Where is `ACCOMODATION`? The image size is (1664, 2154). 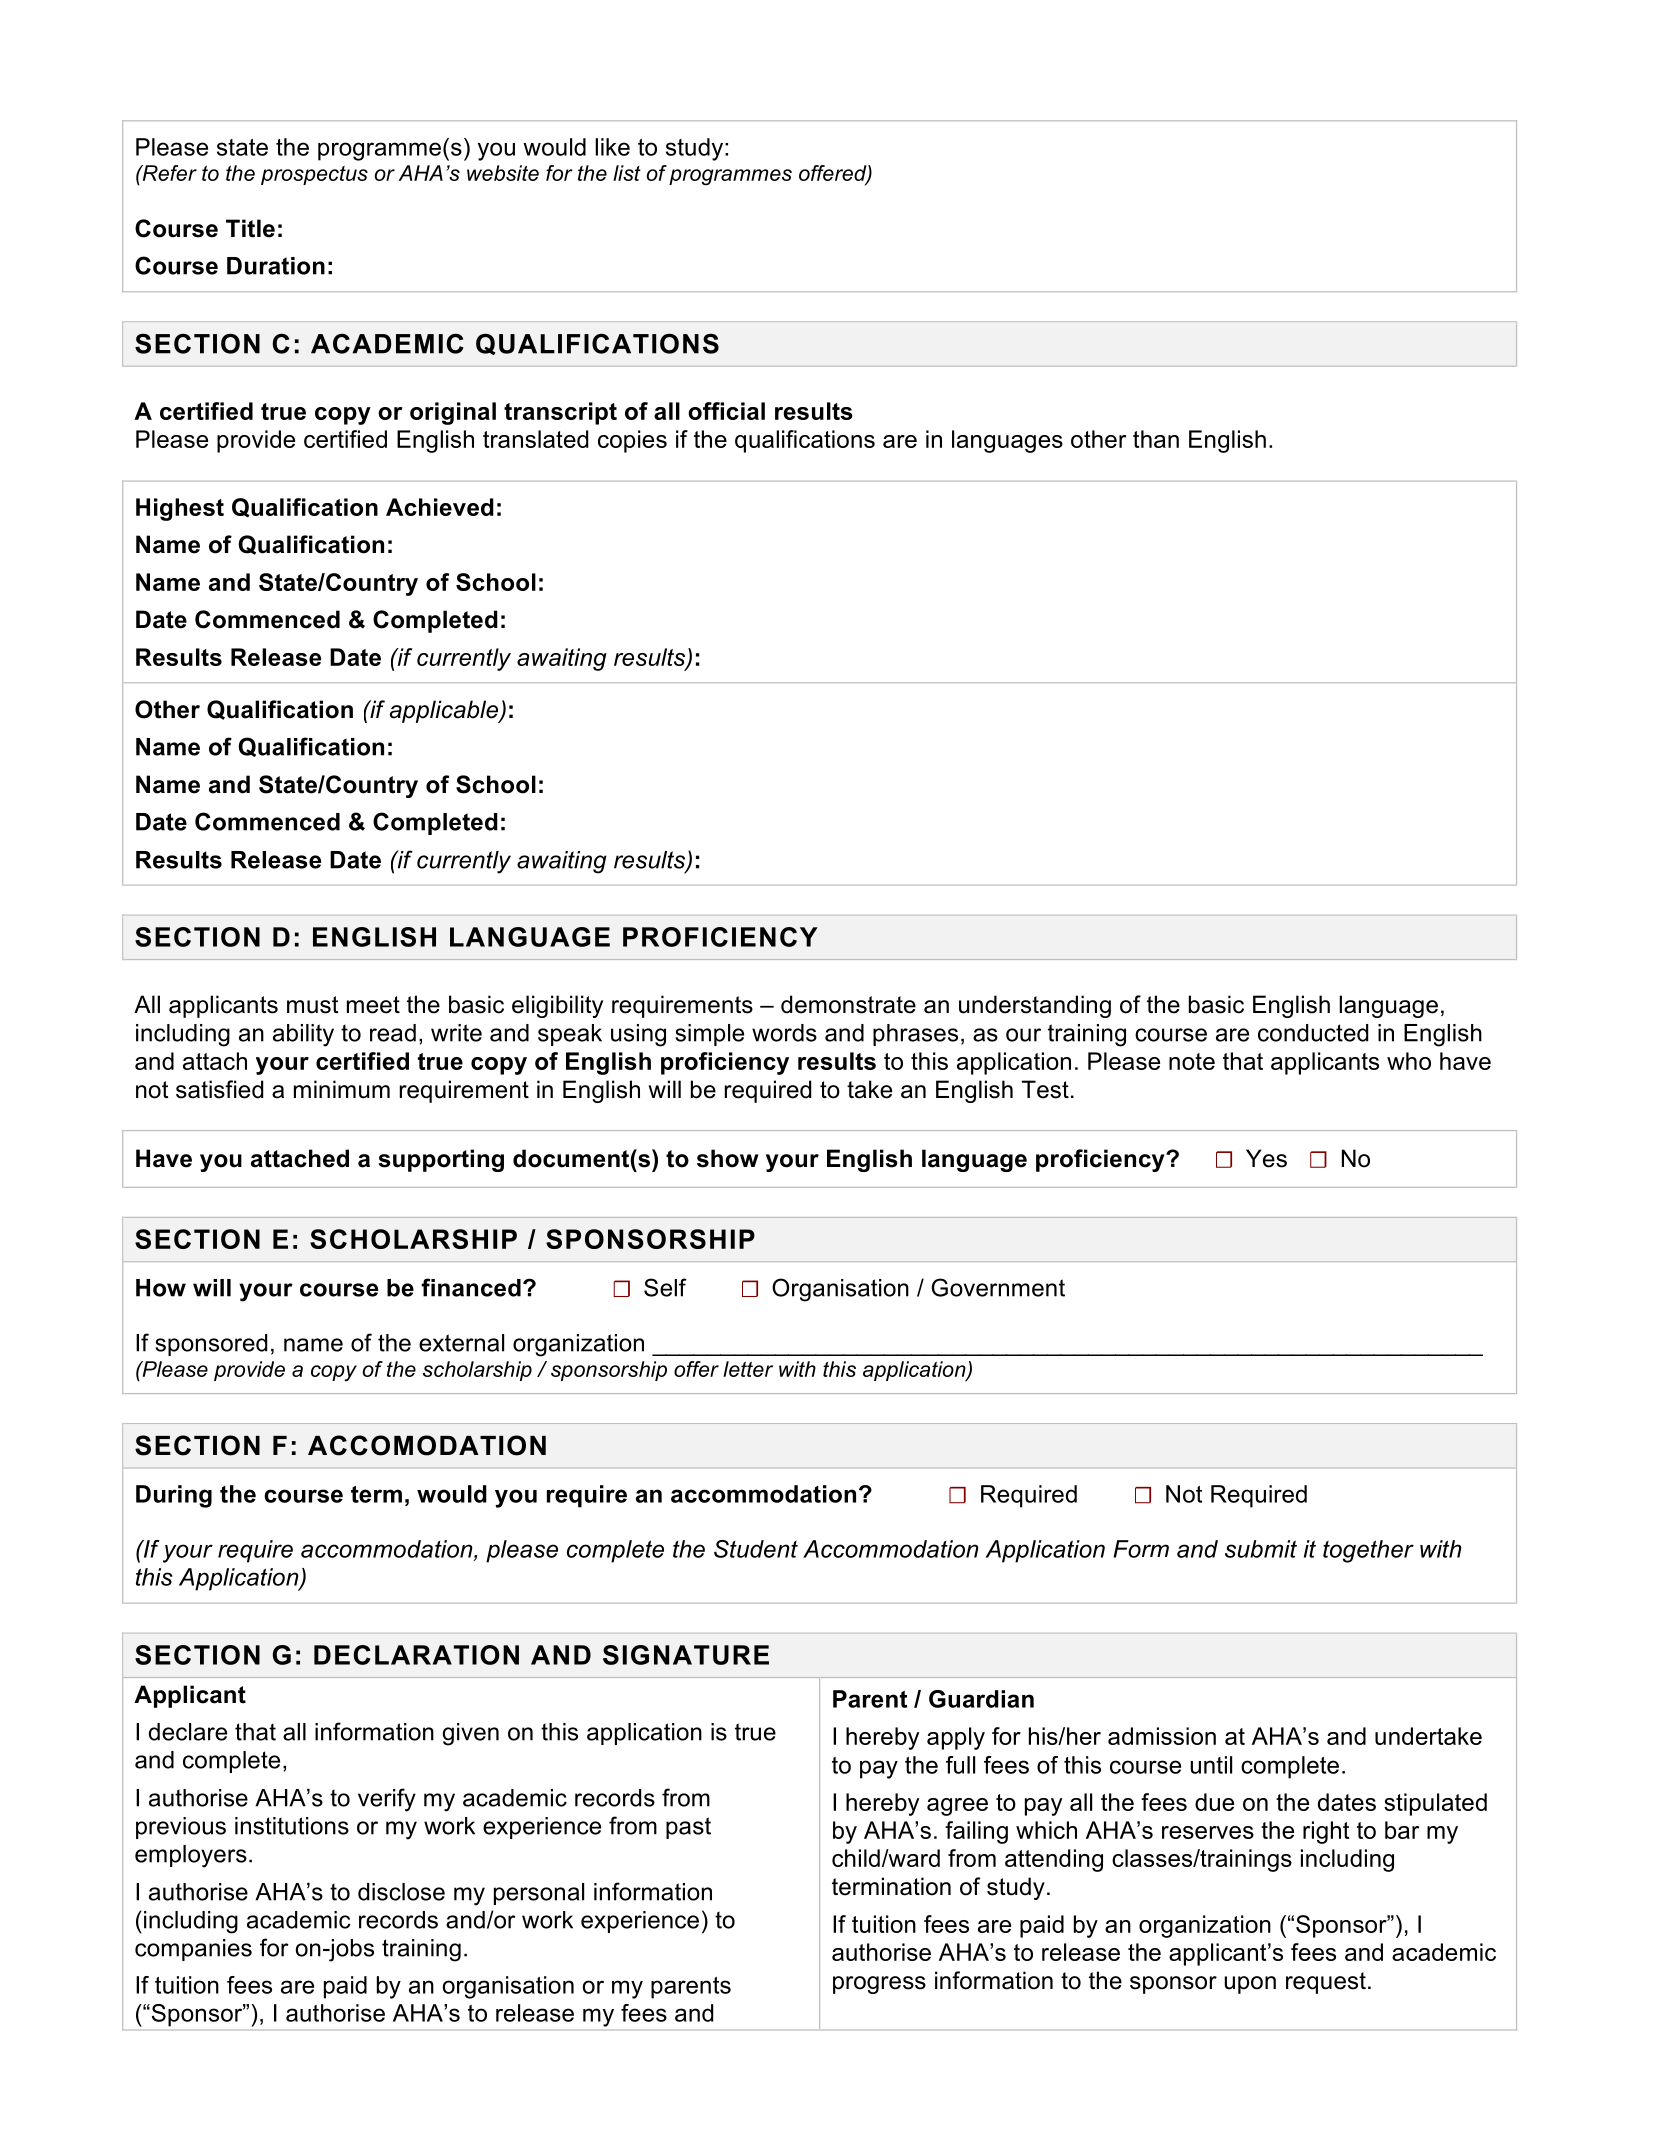
ACCOMODATION is located at coordinates (427, 1445).
